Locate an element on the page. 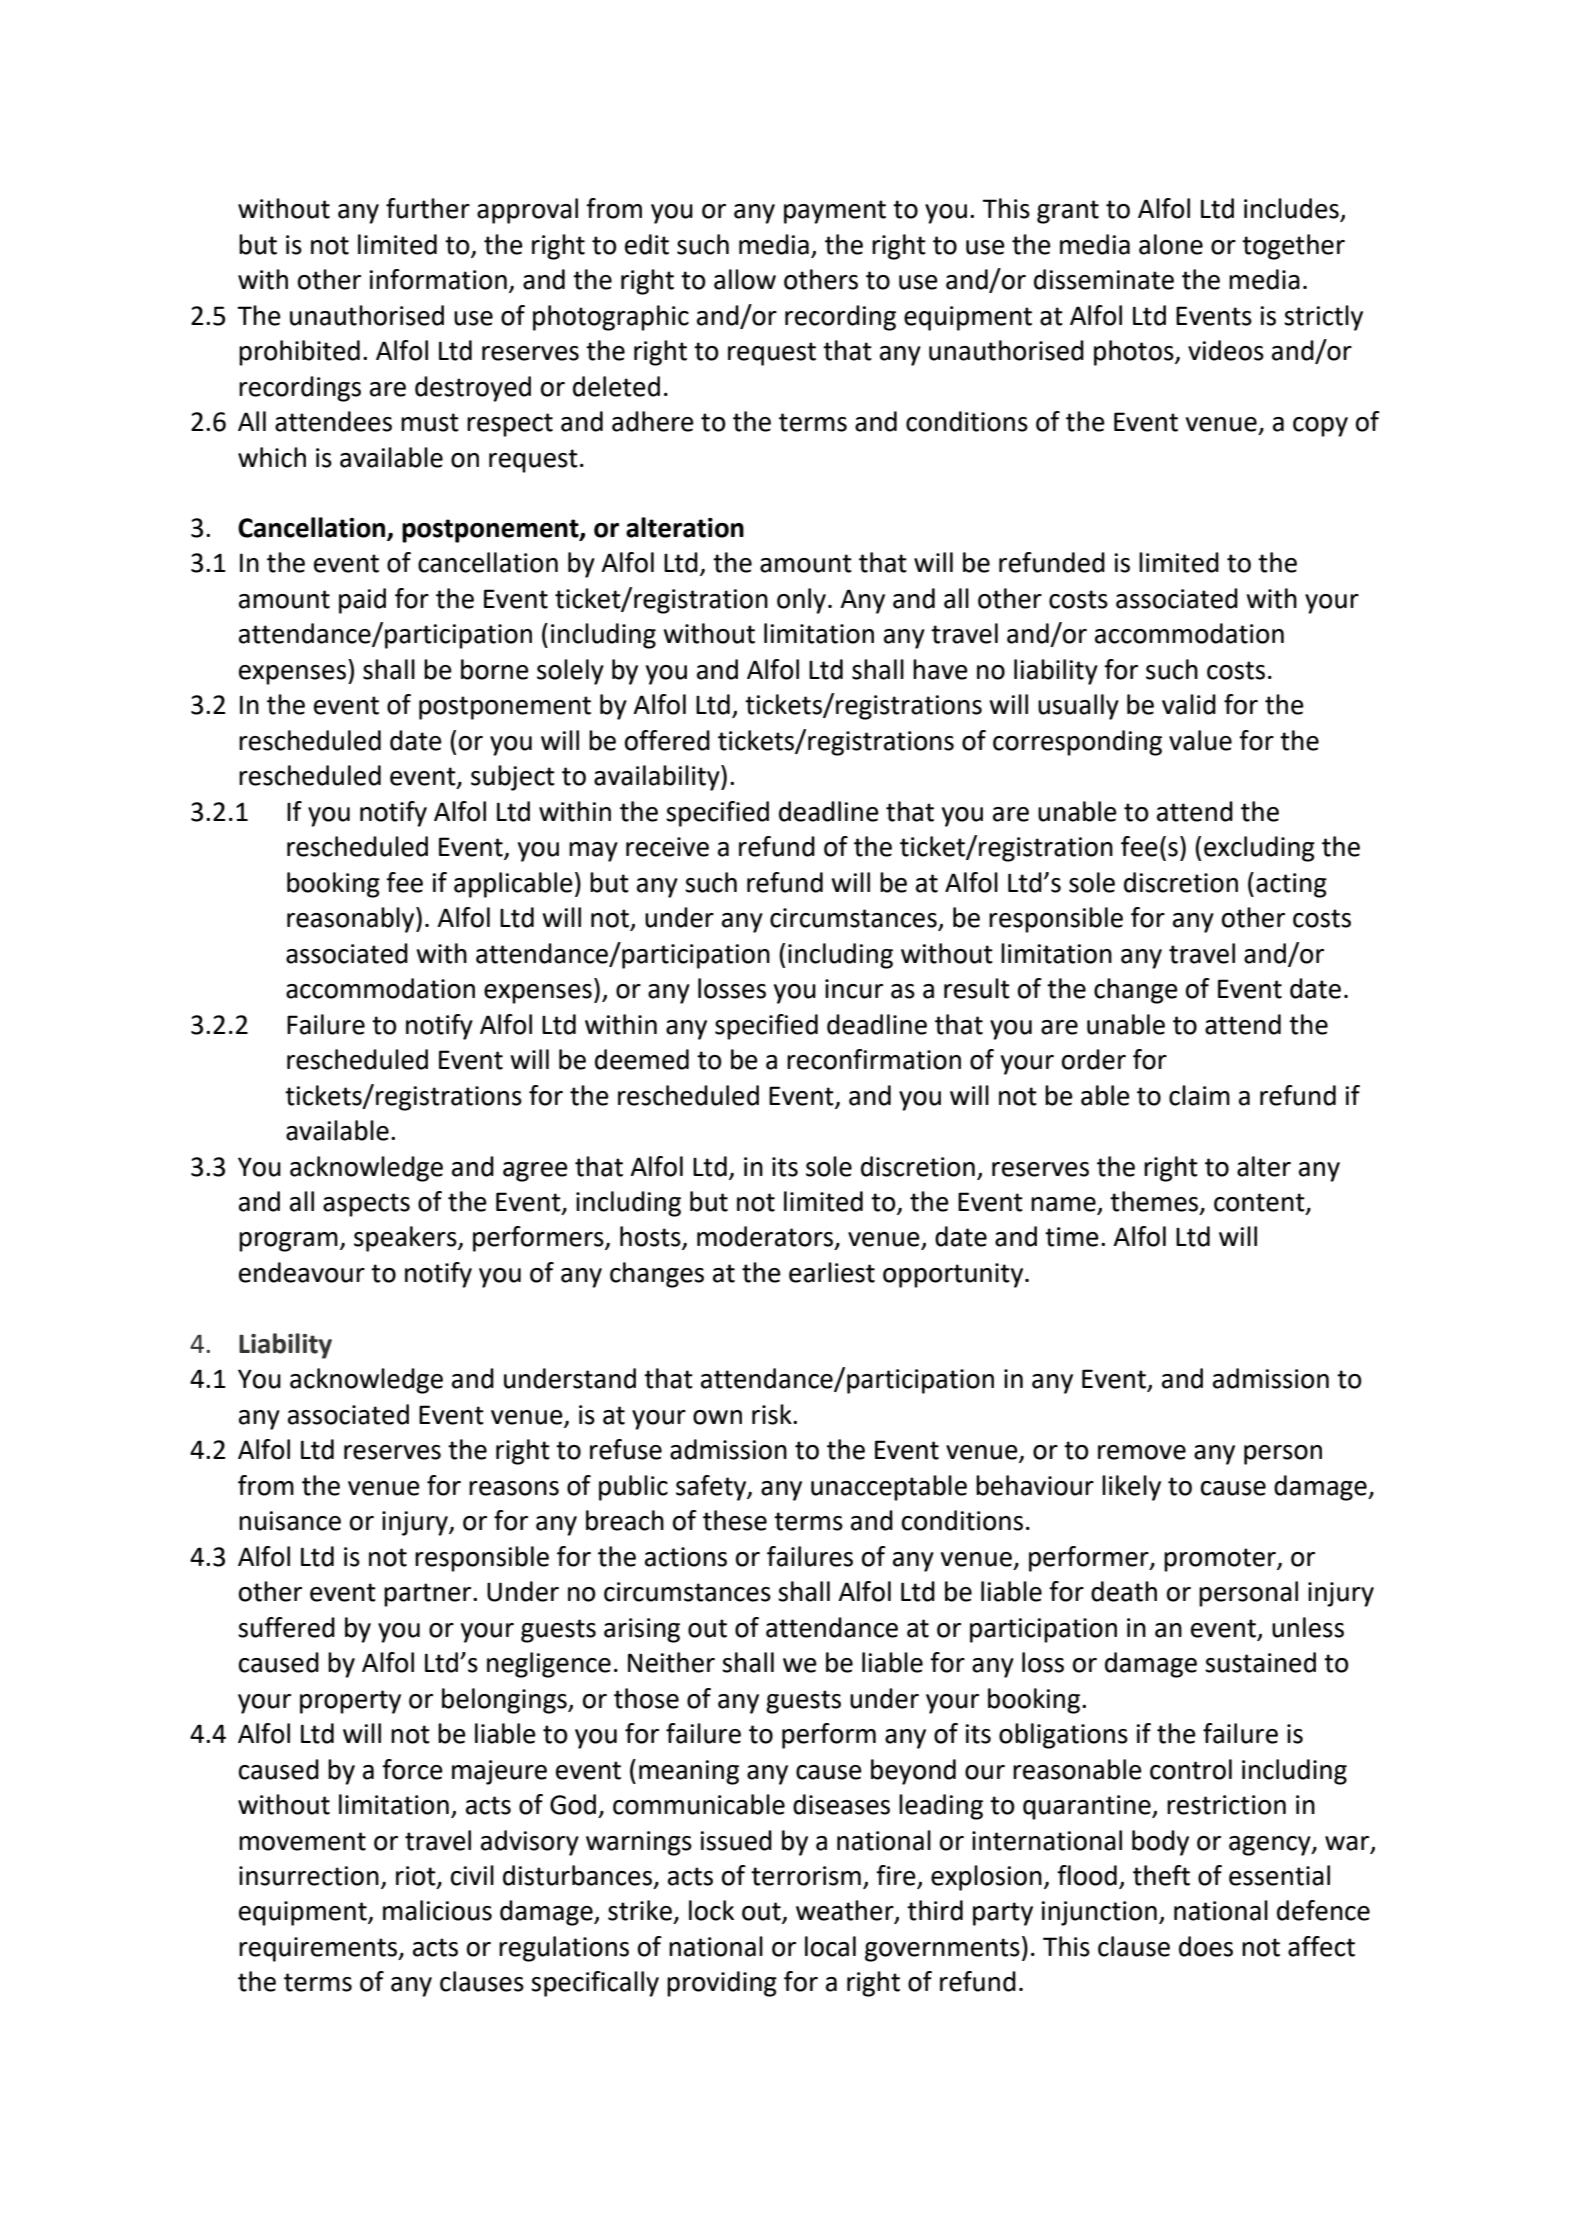 The width and height of the page is (1572, 2224). information is located at coordinates (438, 279).
